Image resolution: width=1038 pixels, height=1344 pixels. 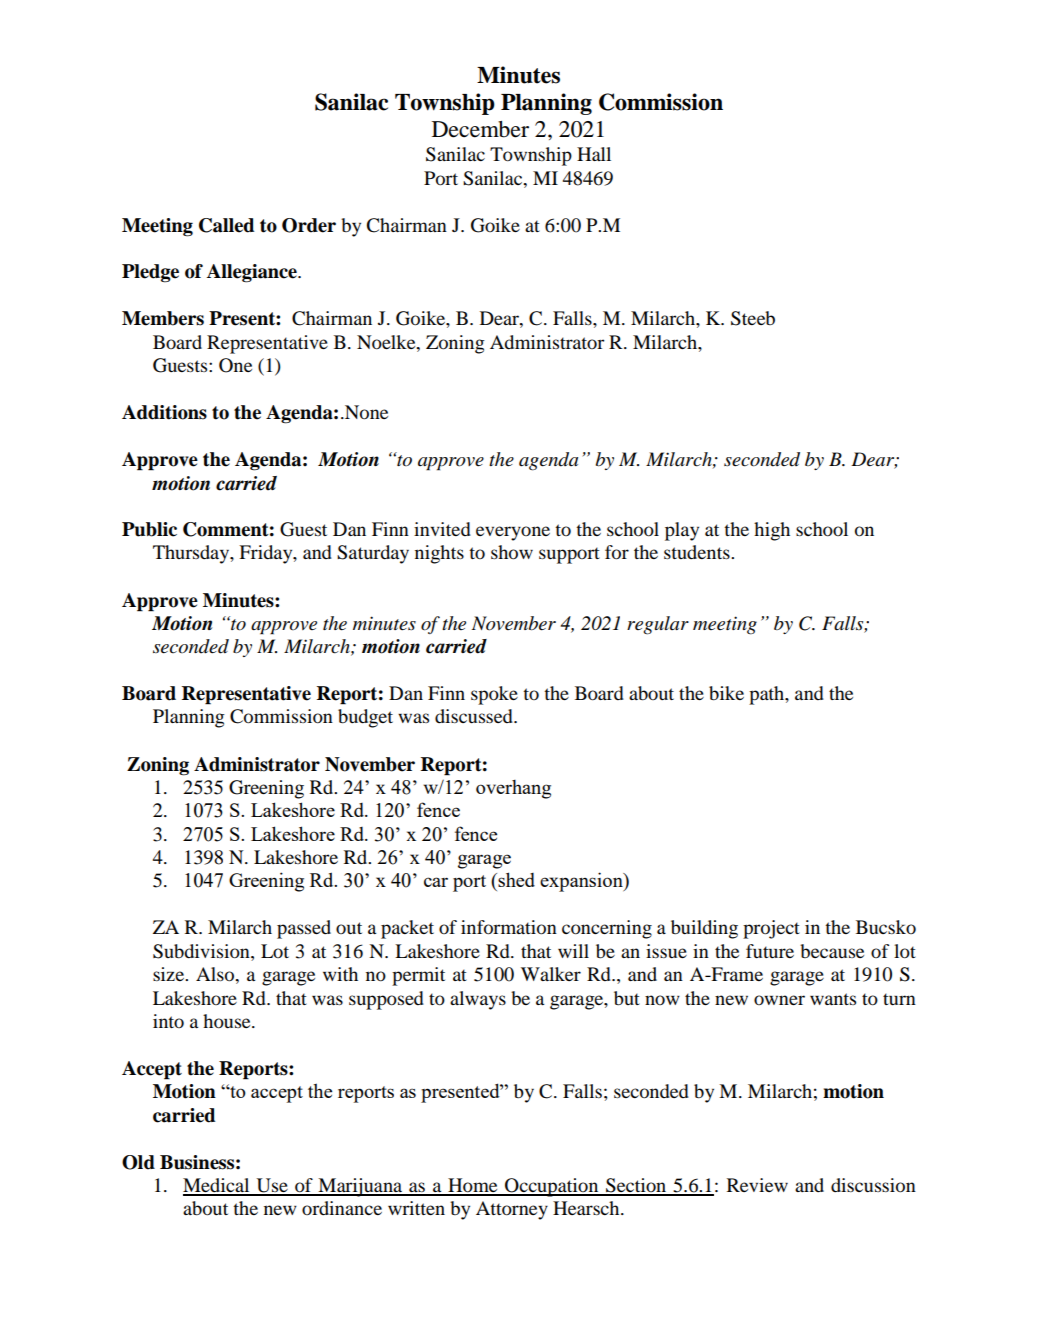 What do you see at coordinates (594, 154) in the screenshot?
I see `Hall` at bounding box center [594, 154].
